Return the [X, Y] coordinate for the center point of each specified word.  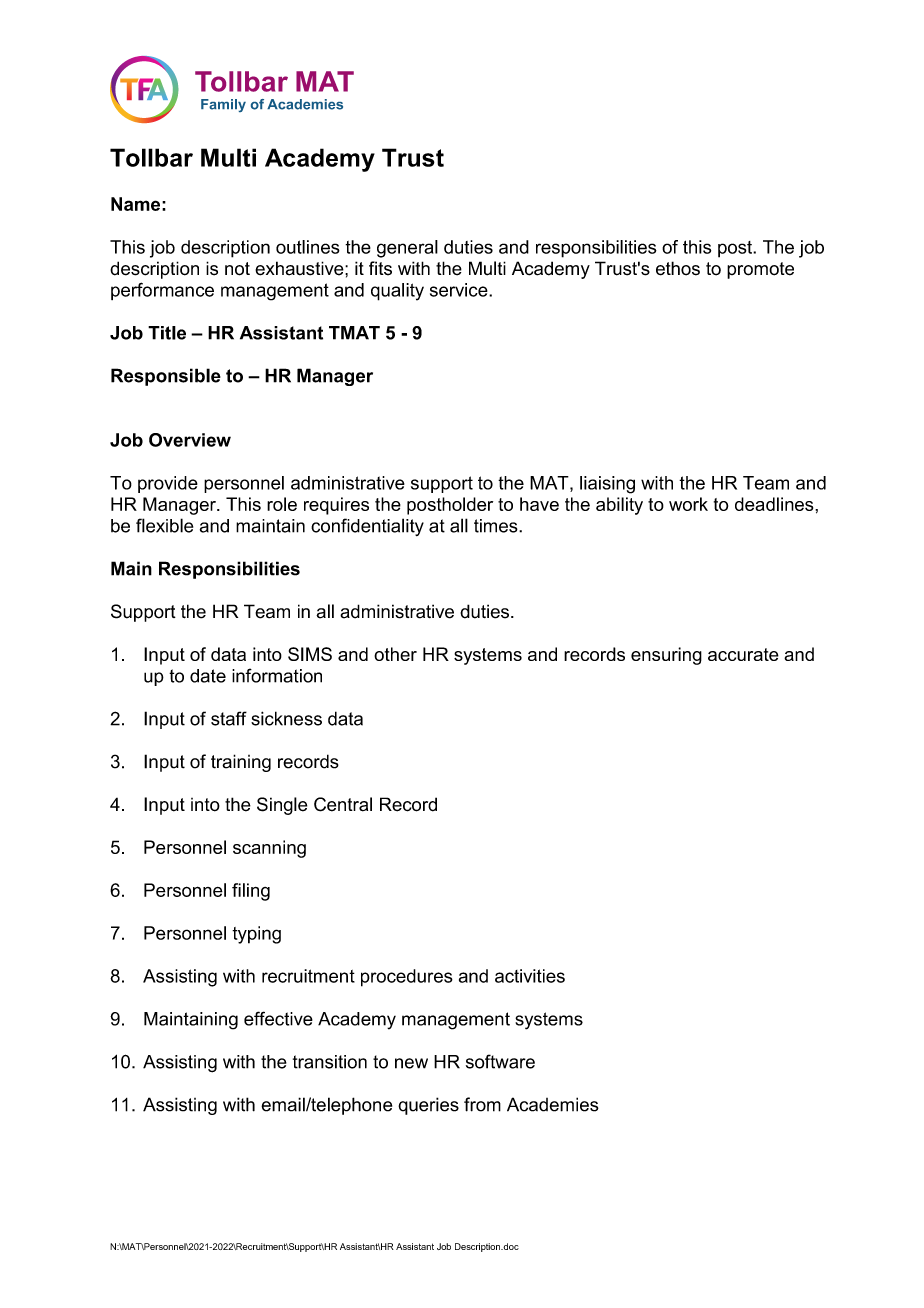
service [460, 290]
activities [530, 976]
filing [251, 892]
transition [330, 1062]
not [237, 269]
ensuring [666, 656]
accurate [743, 654]
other [395, 654]
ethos [678, 268]
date [208, 676]
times [497, 526]
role [282, 504]
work [688, 504]
